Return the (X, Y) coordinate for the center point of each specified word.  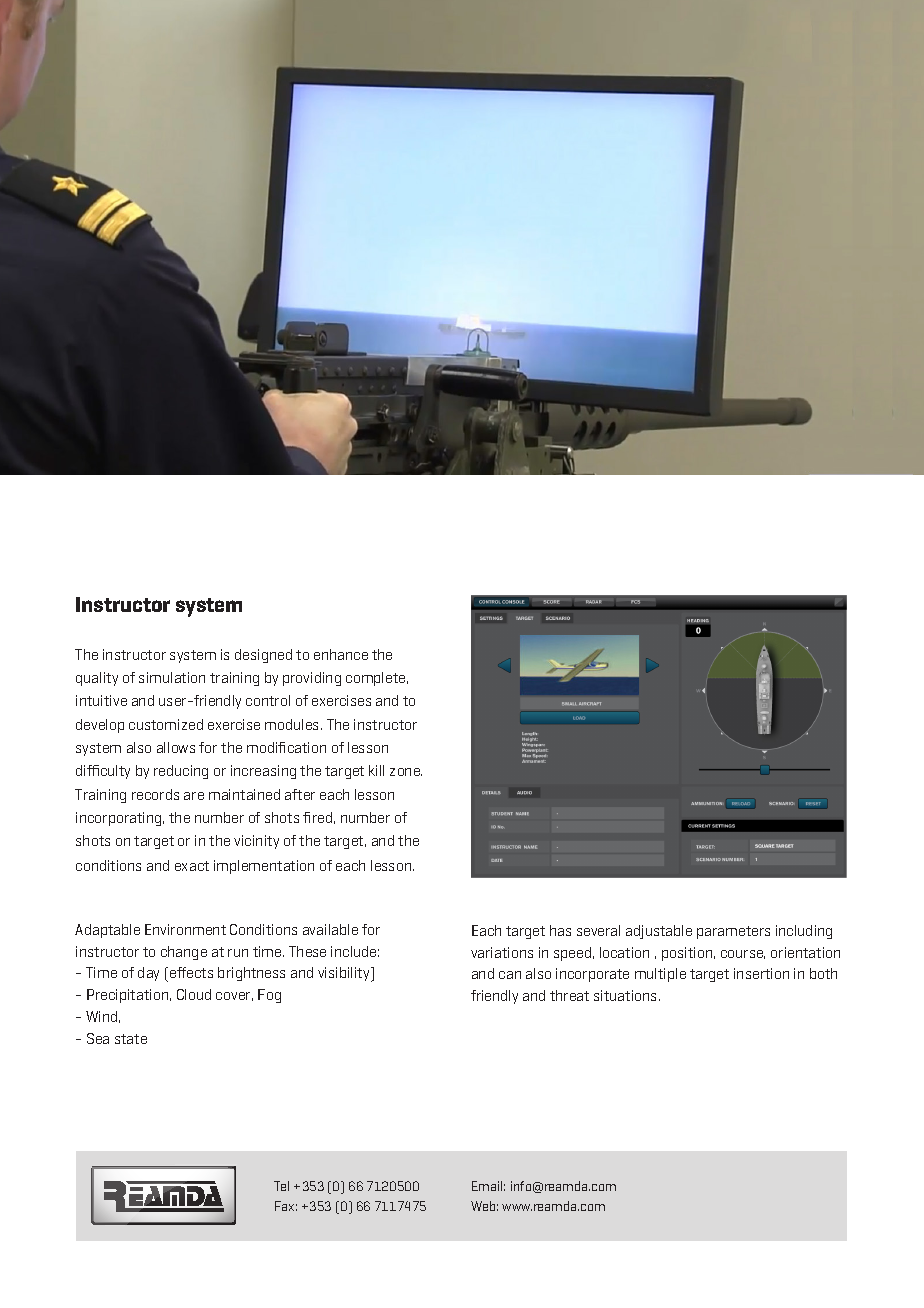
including (804, 932)
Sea (98, 1038)
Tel (281, 1186)
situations (627, 995)
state (131, 1039)
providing (312, 679)
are (194, 796)
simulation (172, 677)
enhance (341, 654)
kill (376, 770)
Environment (185, 929)
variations (502, 952)
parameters (733, 932)
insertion (761, 973)
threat (569, 995)
